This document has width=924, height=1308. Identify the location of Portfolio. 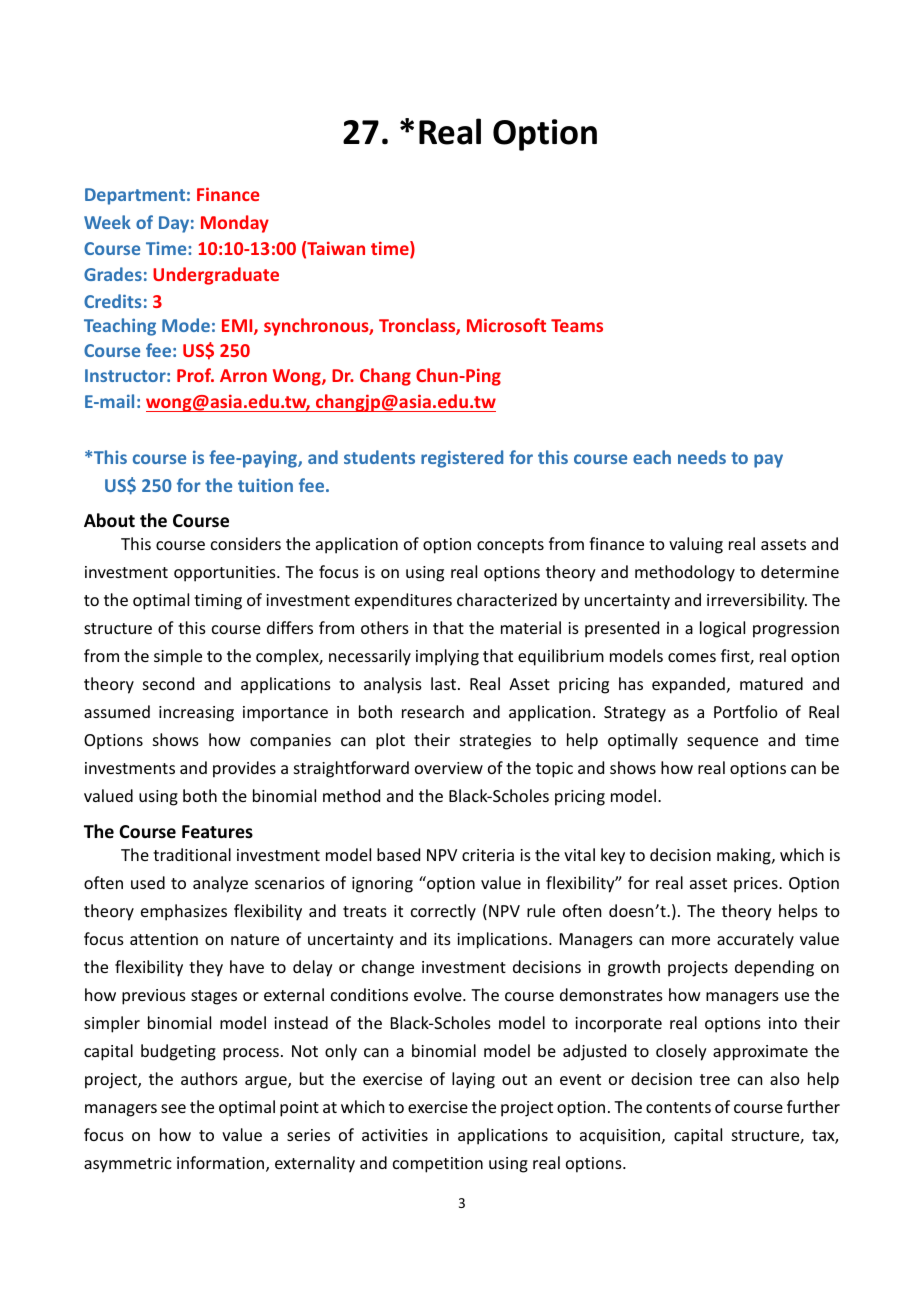
(746, 711).
